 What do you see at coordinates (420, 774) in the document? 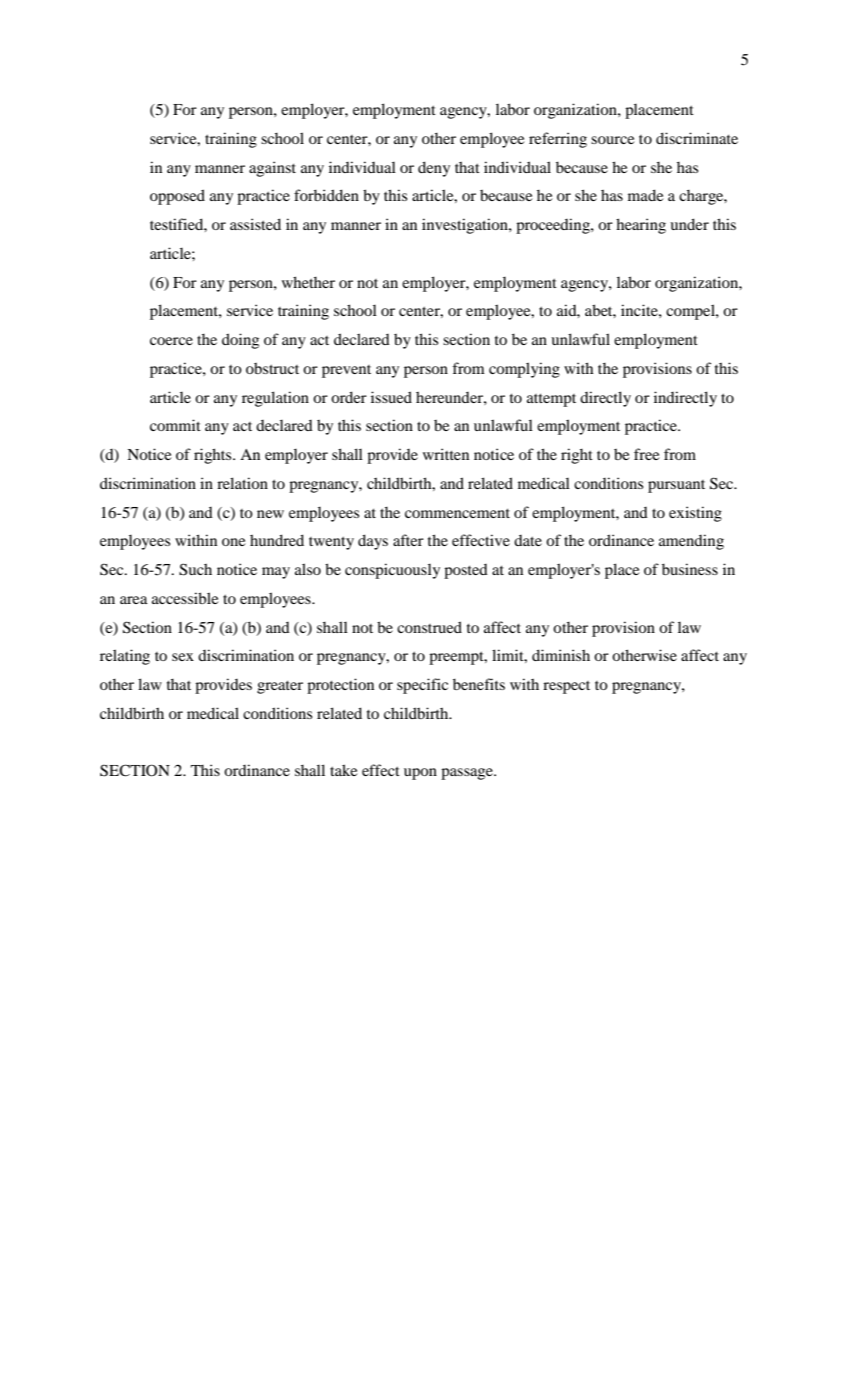
I see `upon` at bounding box center [420, 774].
